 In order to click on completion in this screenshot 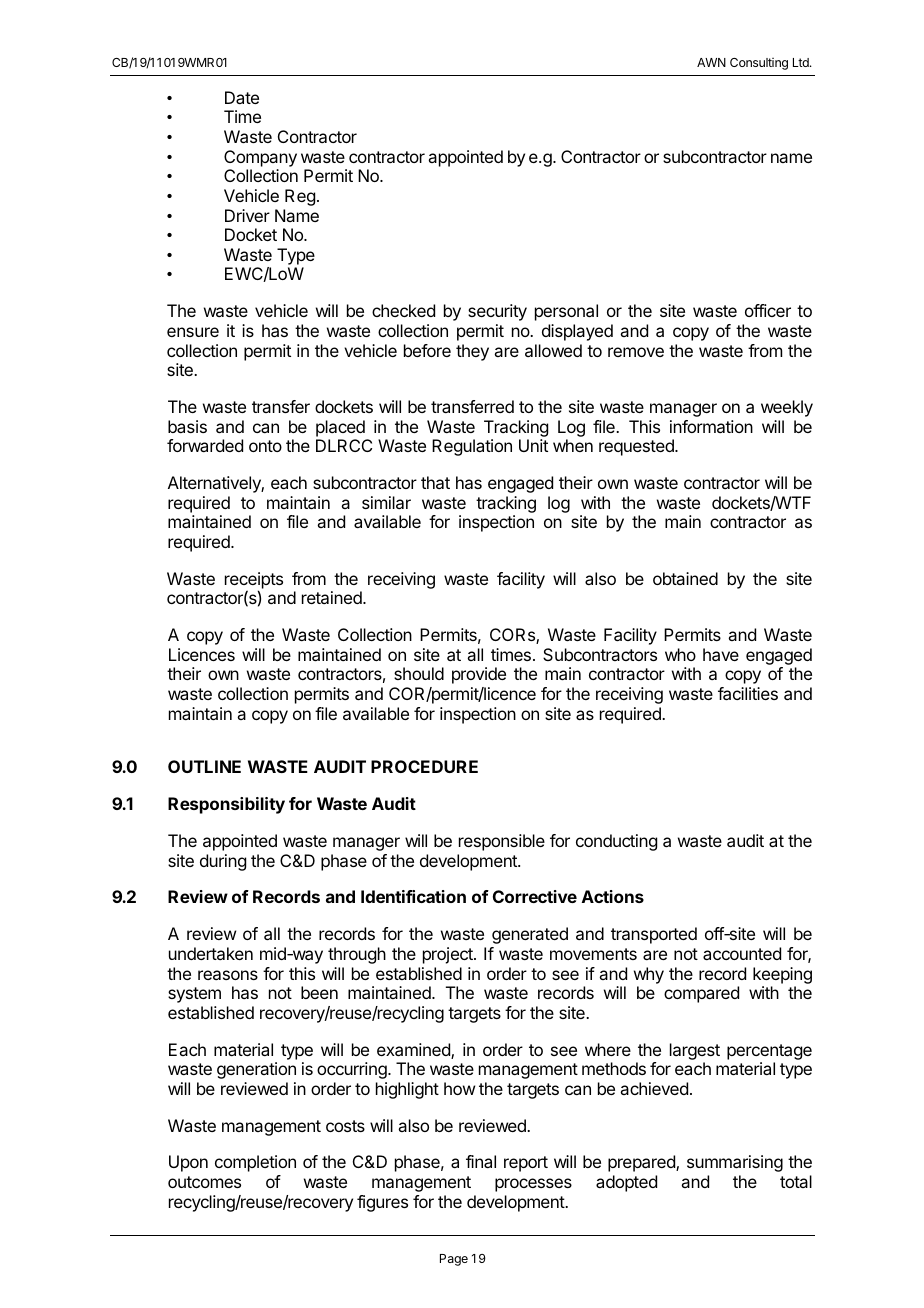, I will do `click(255, 1163)`.
